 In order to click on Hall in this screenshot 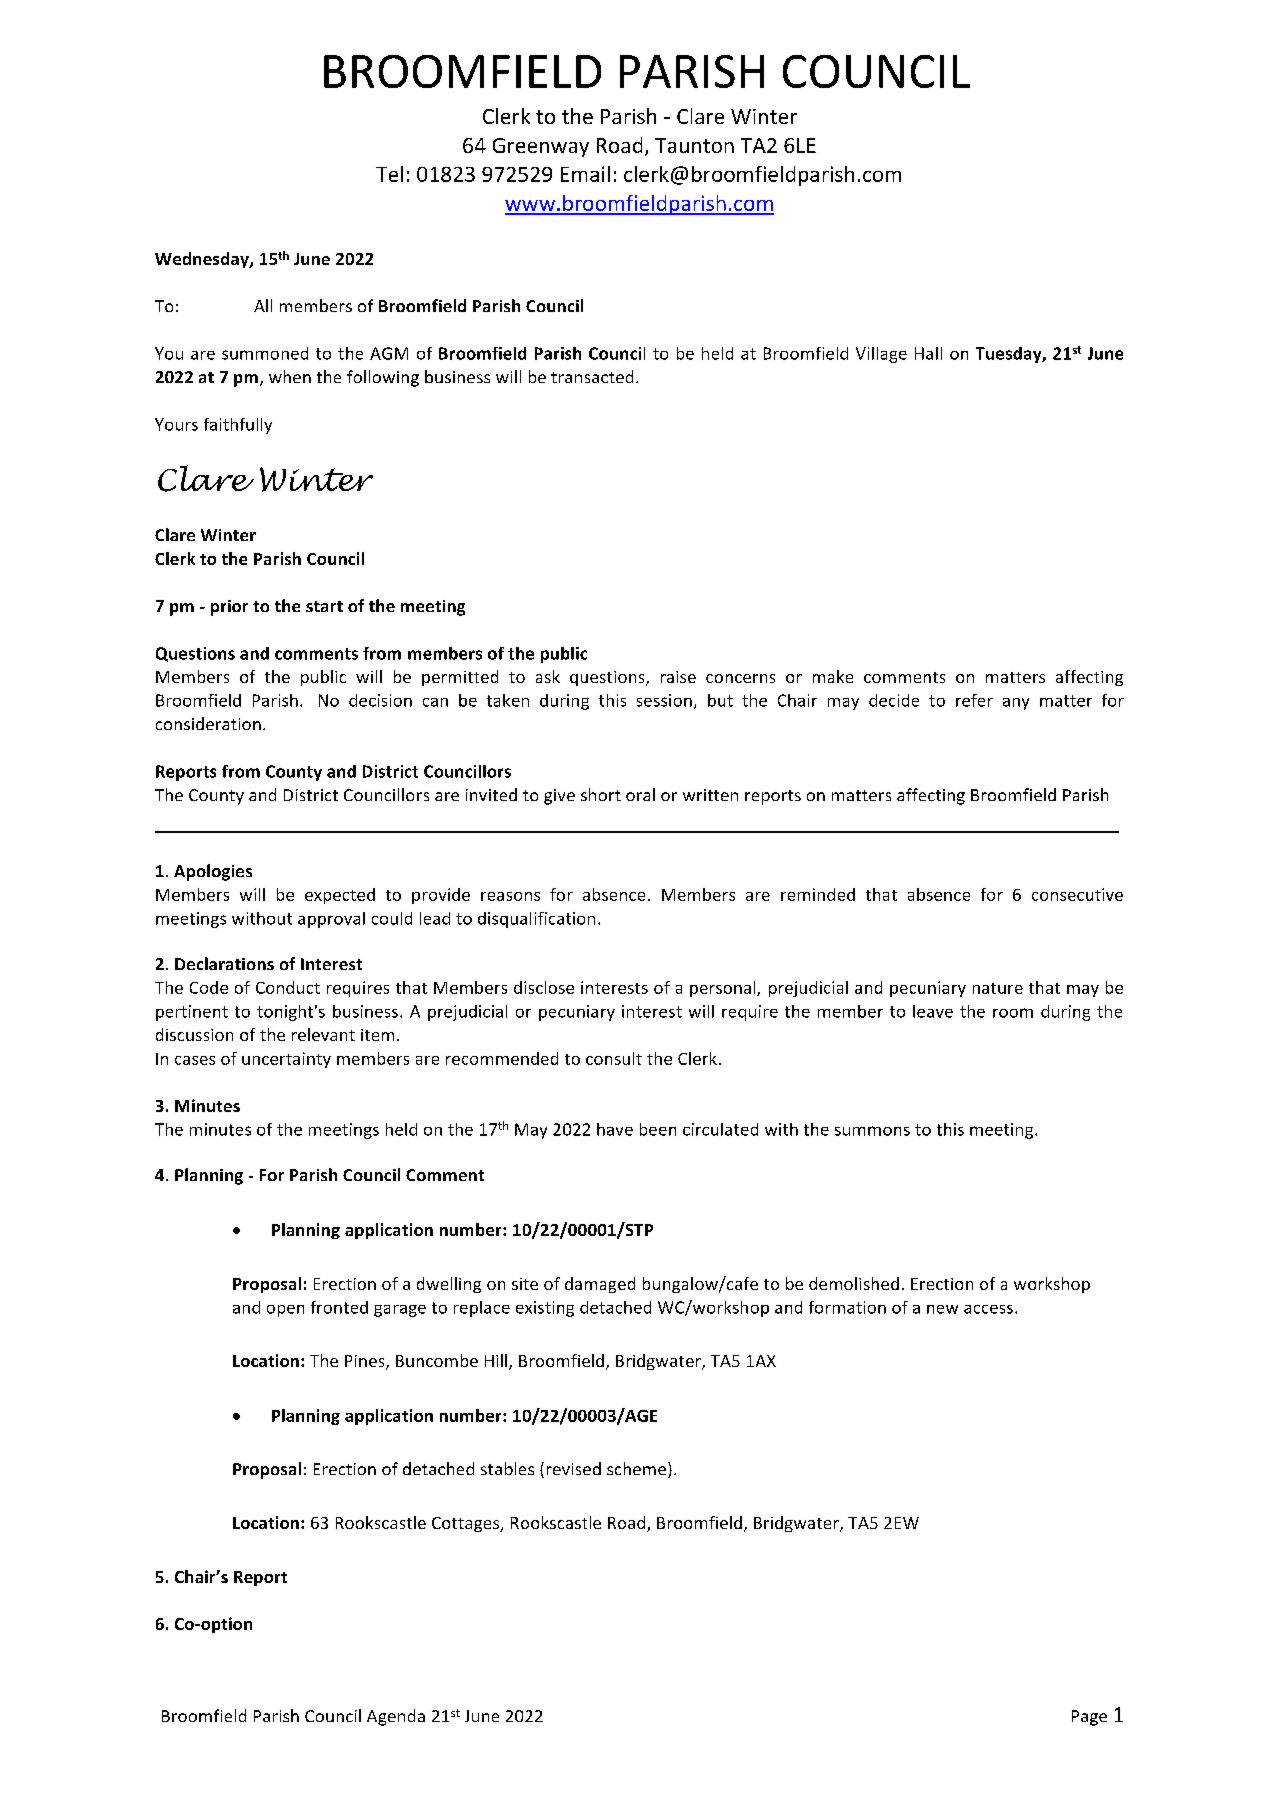, I will do `click(928, 353)`.
